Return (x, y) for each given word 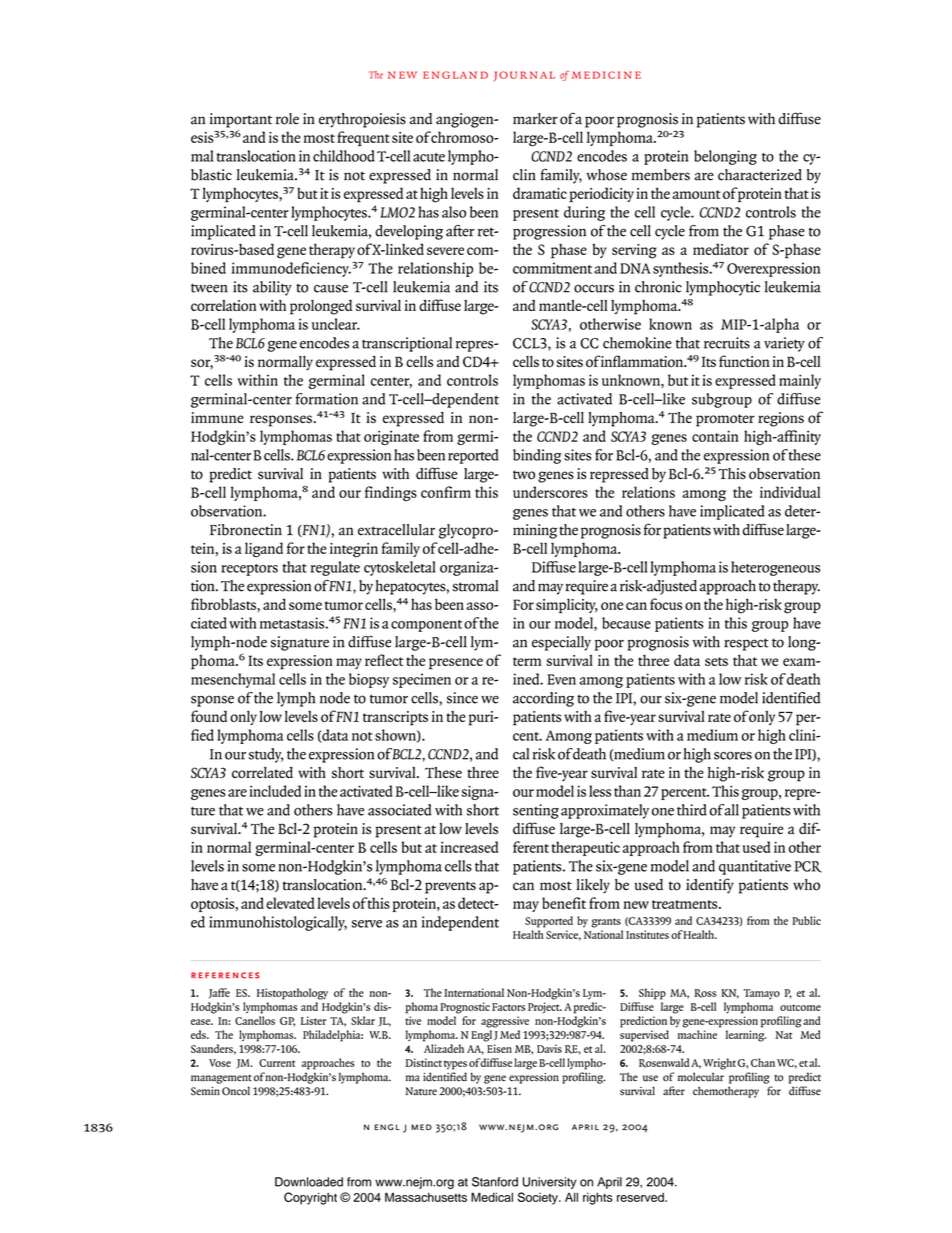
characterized (760, 175)
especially (561, 643)
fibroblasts (224, 604)
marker (535, 119)
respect (746, 644)
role (287, 119)
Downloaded (309, 1182)
